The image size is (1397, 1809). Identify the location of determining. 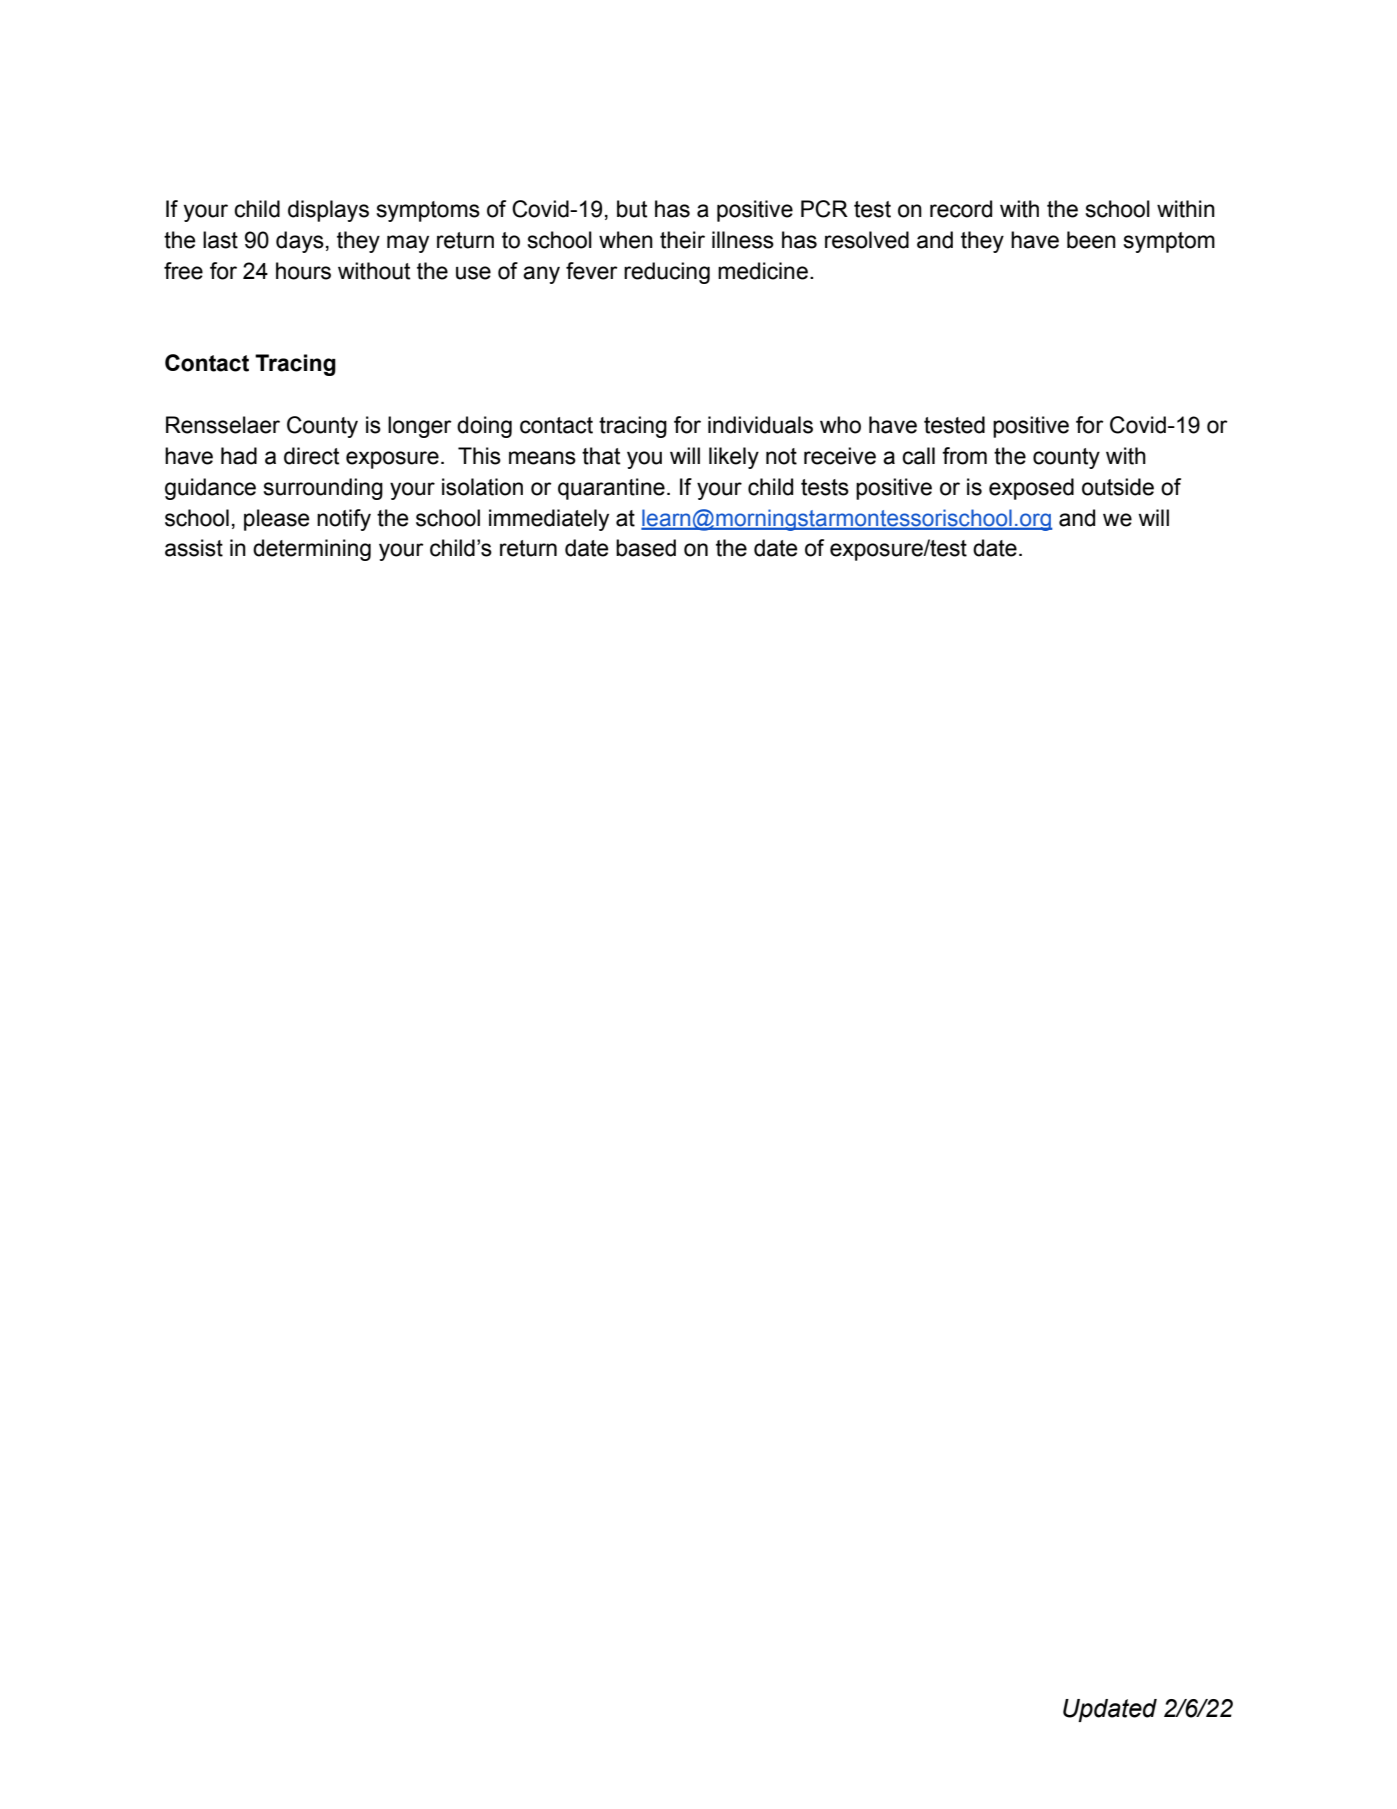
(312, 550).
